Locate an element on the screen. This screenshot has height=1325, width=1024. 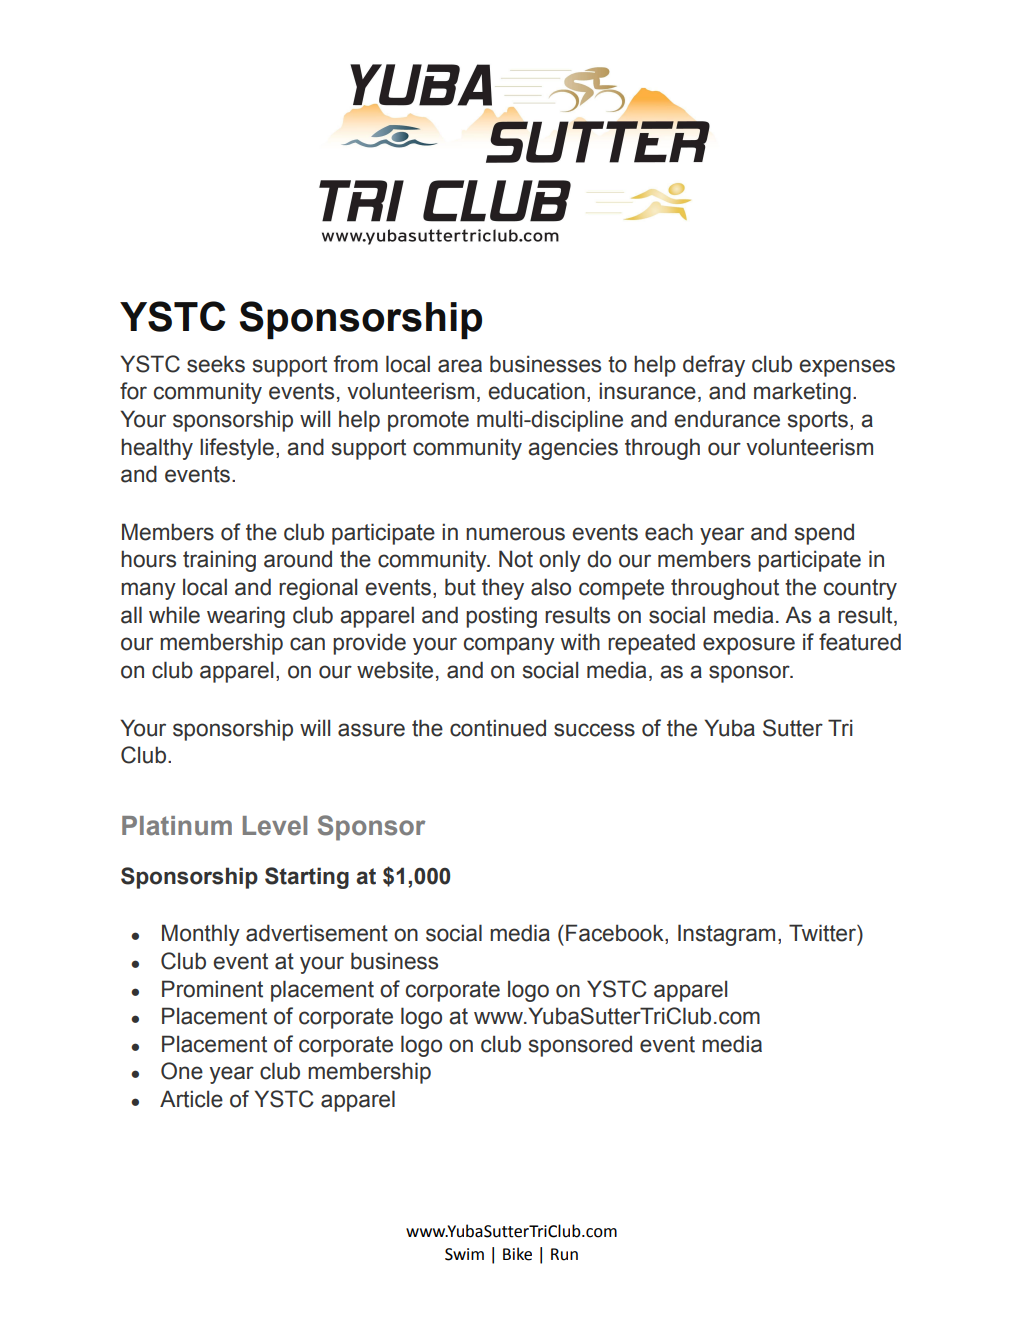
marketing is located at coordinates (802, 393).
